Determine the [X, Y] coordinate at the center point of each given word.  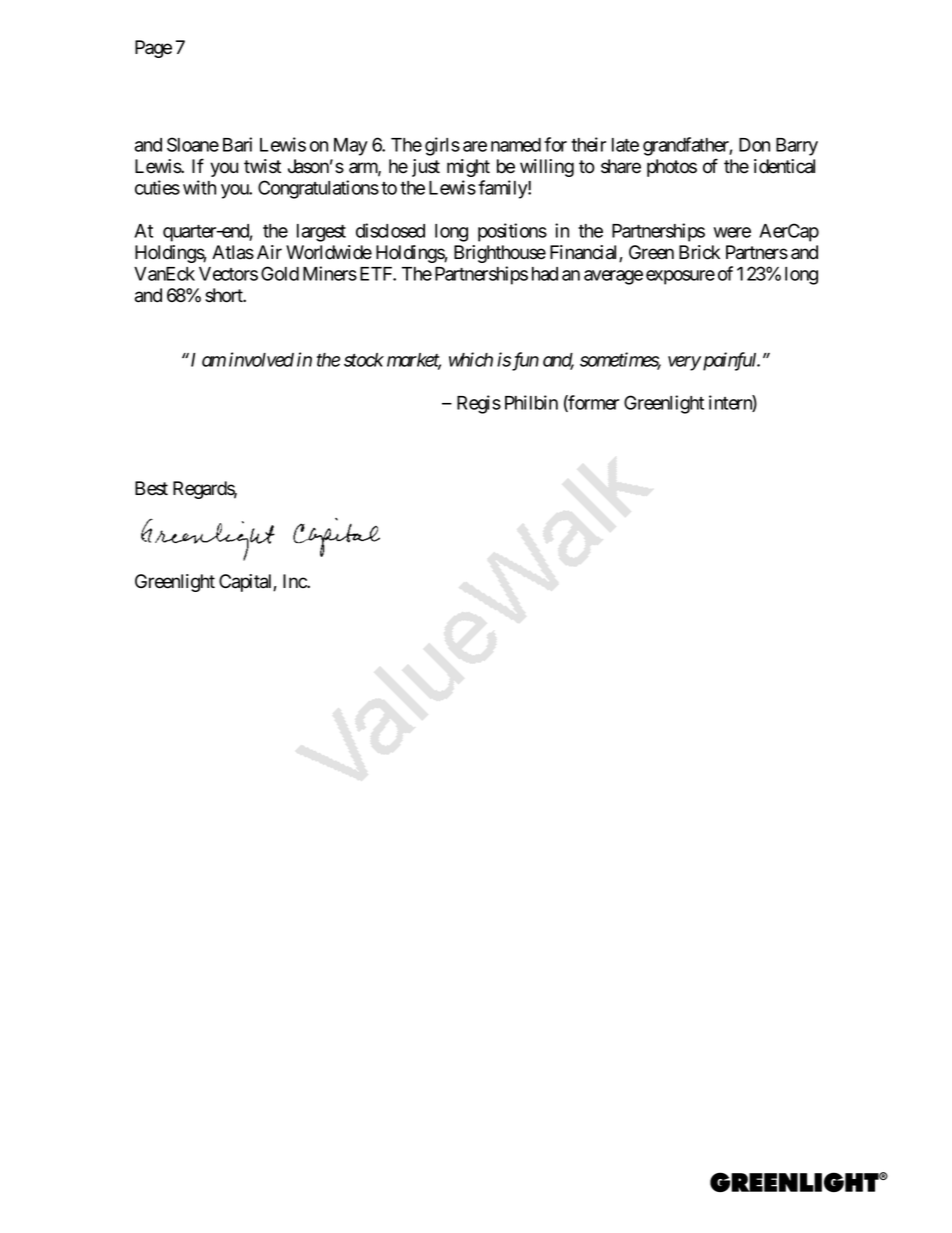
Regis [479, 404]
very [684, 363]
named [516, 145]
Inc [295, 581]
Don [754, 145]
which [471, 359]
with [199, 187]
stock [364, 360]
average [613, 277]
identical [784, 166]
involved [261, 359]
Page [153, 49]
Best [151, 488]
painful [729, 361]
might [468, 168]
